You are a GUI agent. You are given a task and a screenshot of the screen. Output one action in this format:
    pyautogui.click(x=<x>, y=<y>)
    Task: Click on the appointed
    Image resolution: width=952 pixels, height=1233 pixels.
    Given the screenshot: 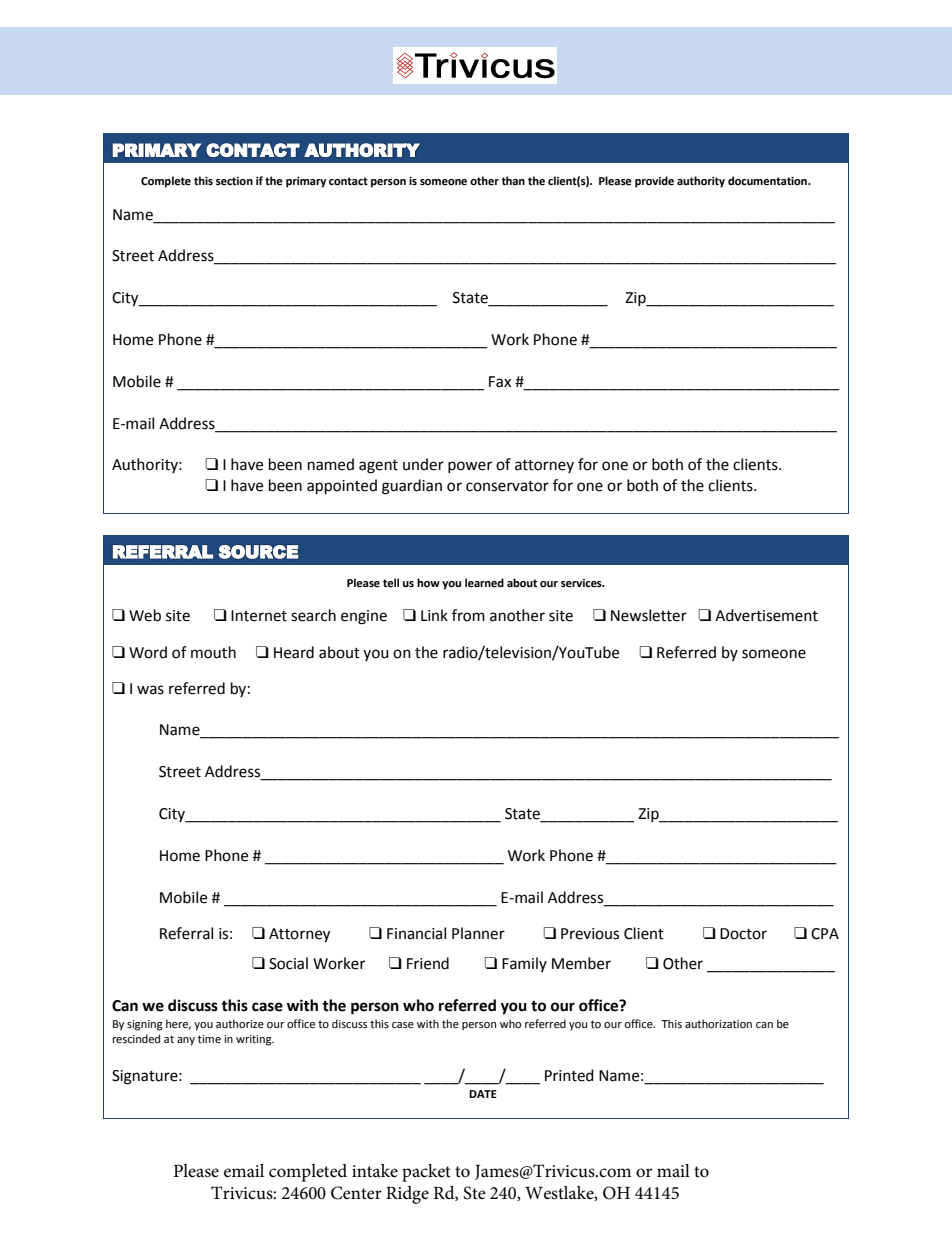 What is the action you would take?
    pyautogui.click(x=342, y=487)
